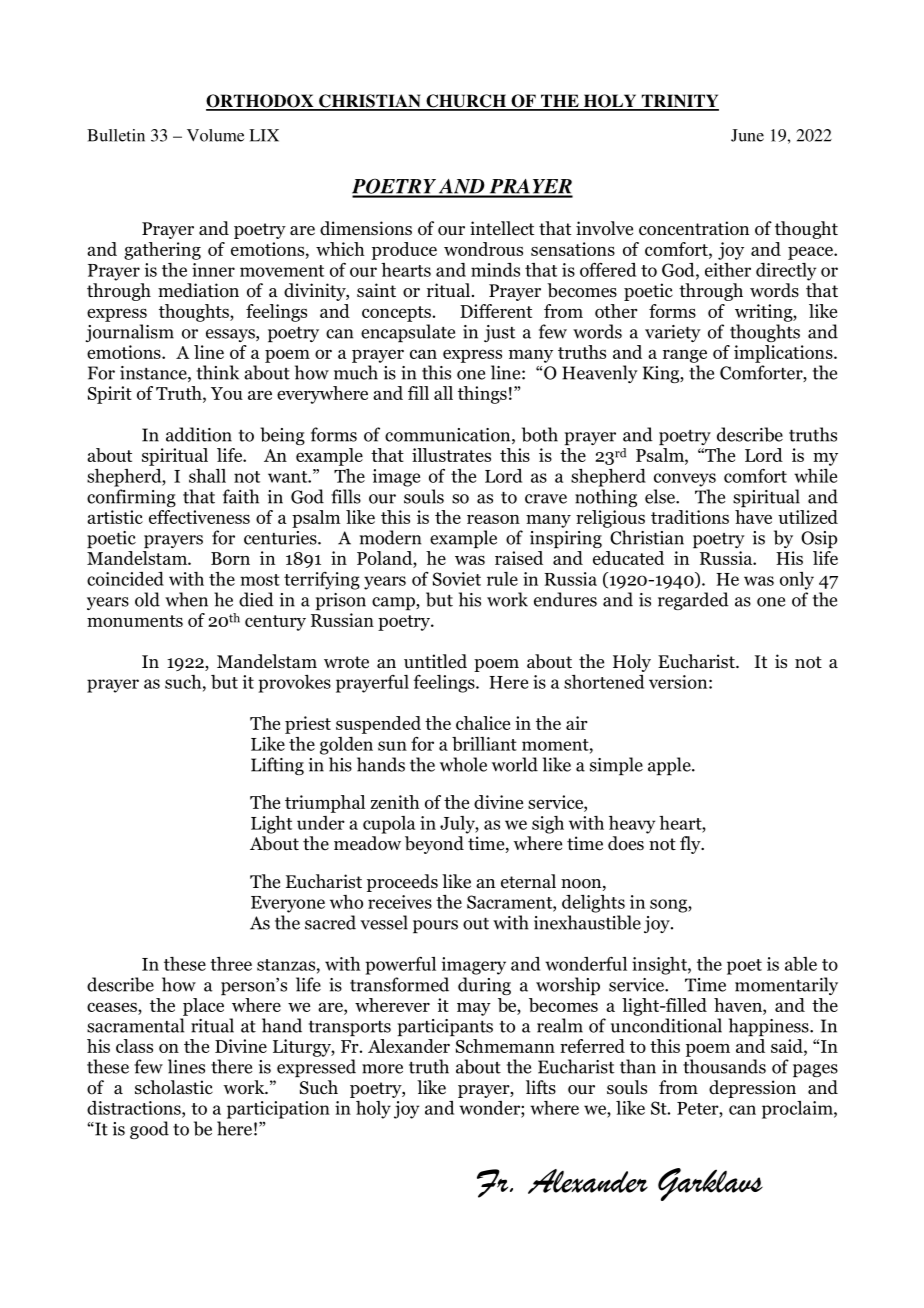 The width and height of the page is (924, 1308). What do you see at coordinates (174, 1087) in the page?
I see `scholastic` at bounding box center [174, 1087].
